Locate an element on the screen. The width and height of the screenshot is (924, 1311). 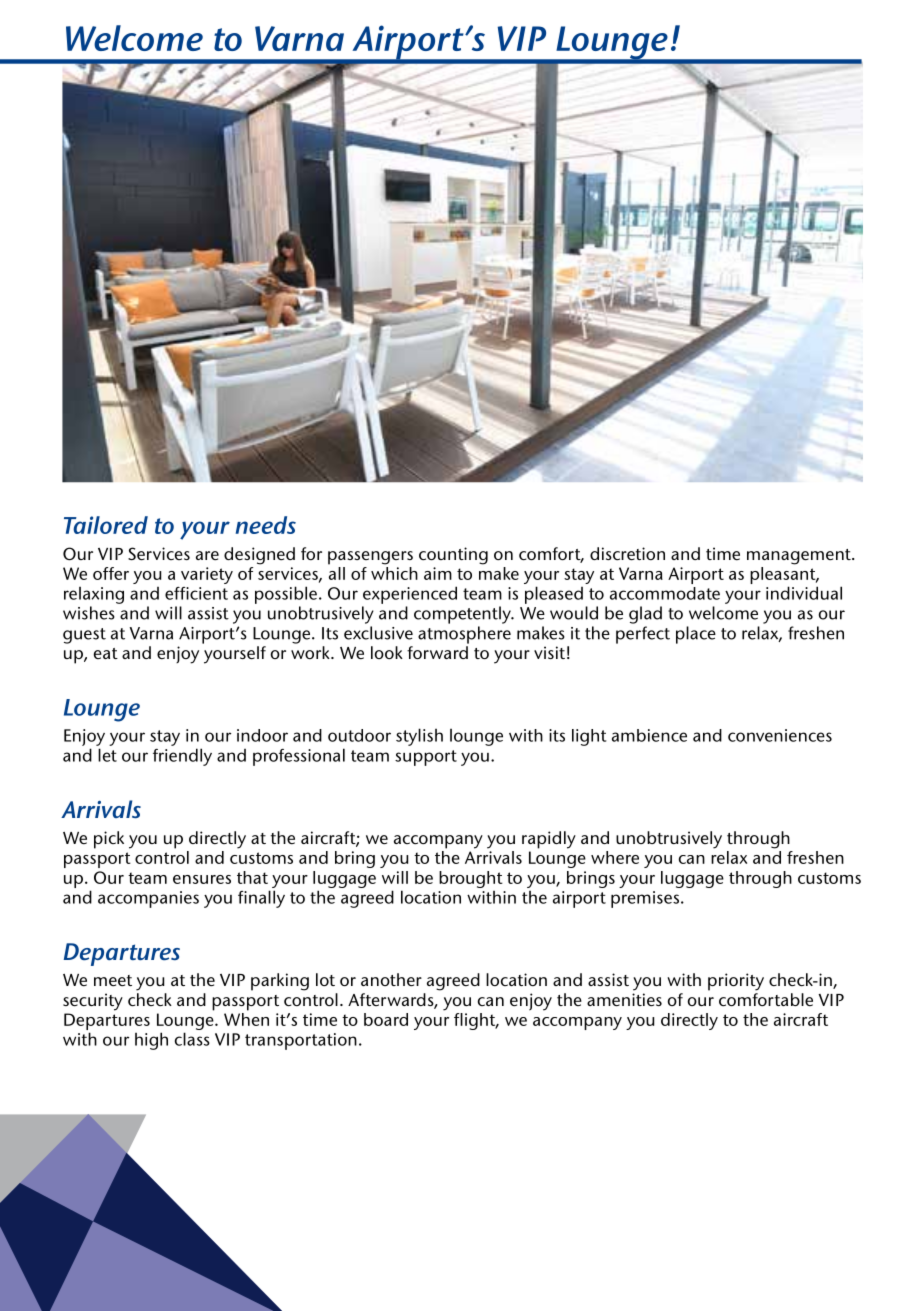
brought is located at coordinates (471, 879).
